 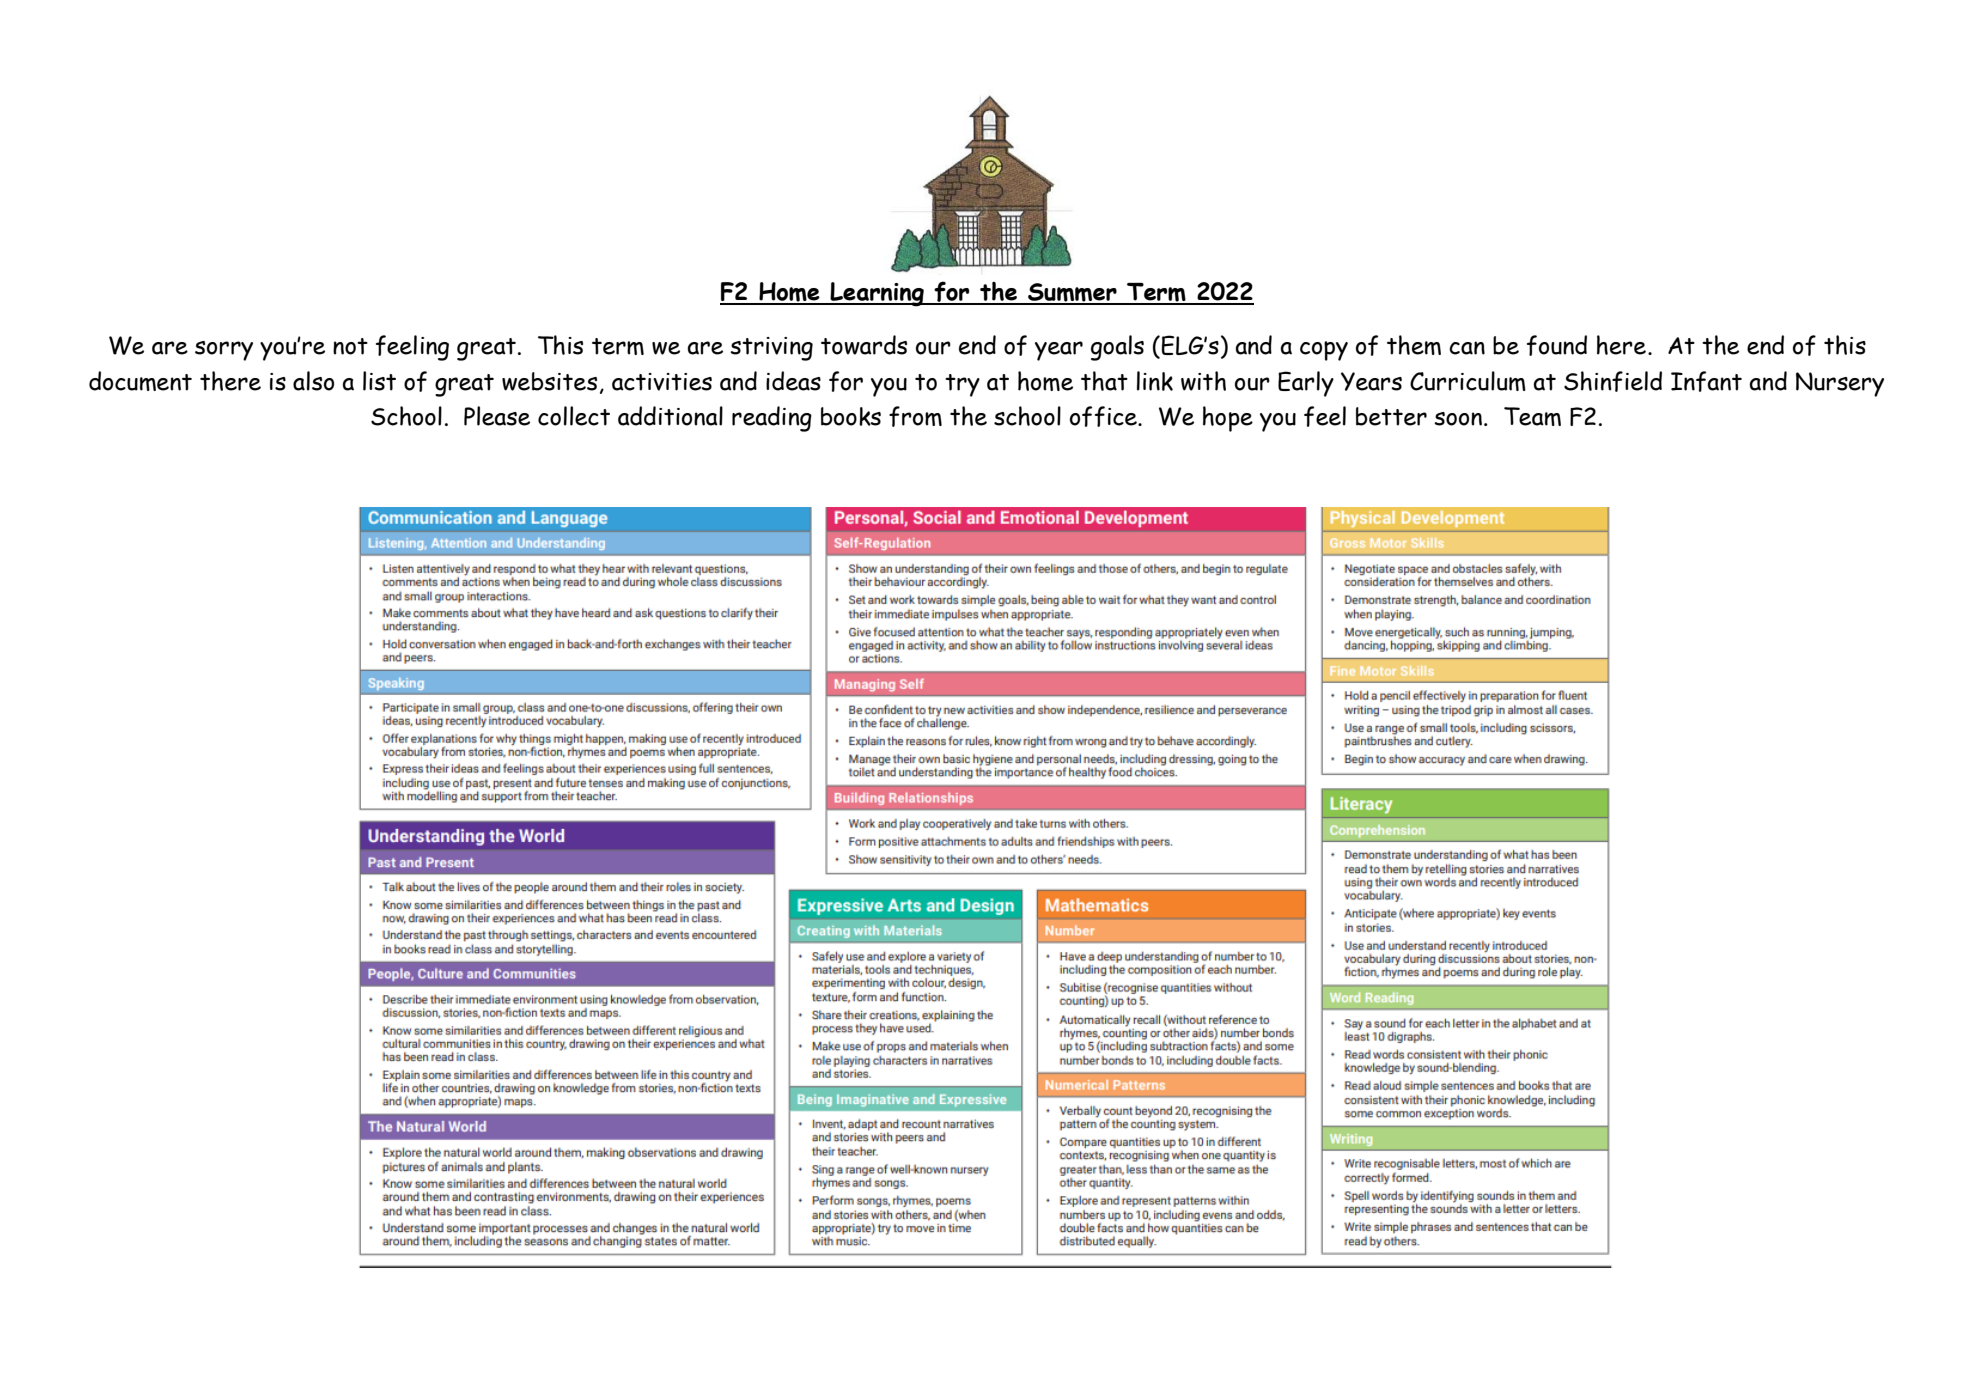 What do you see at coordinates (1532, 416) in the screenshot?
I see `Team` at bounding box center [1532, 416].
